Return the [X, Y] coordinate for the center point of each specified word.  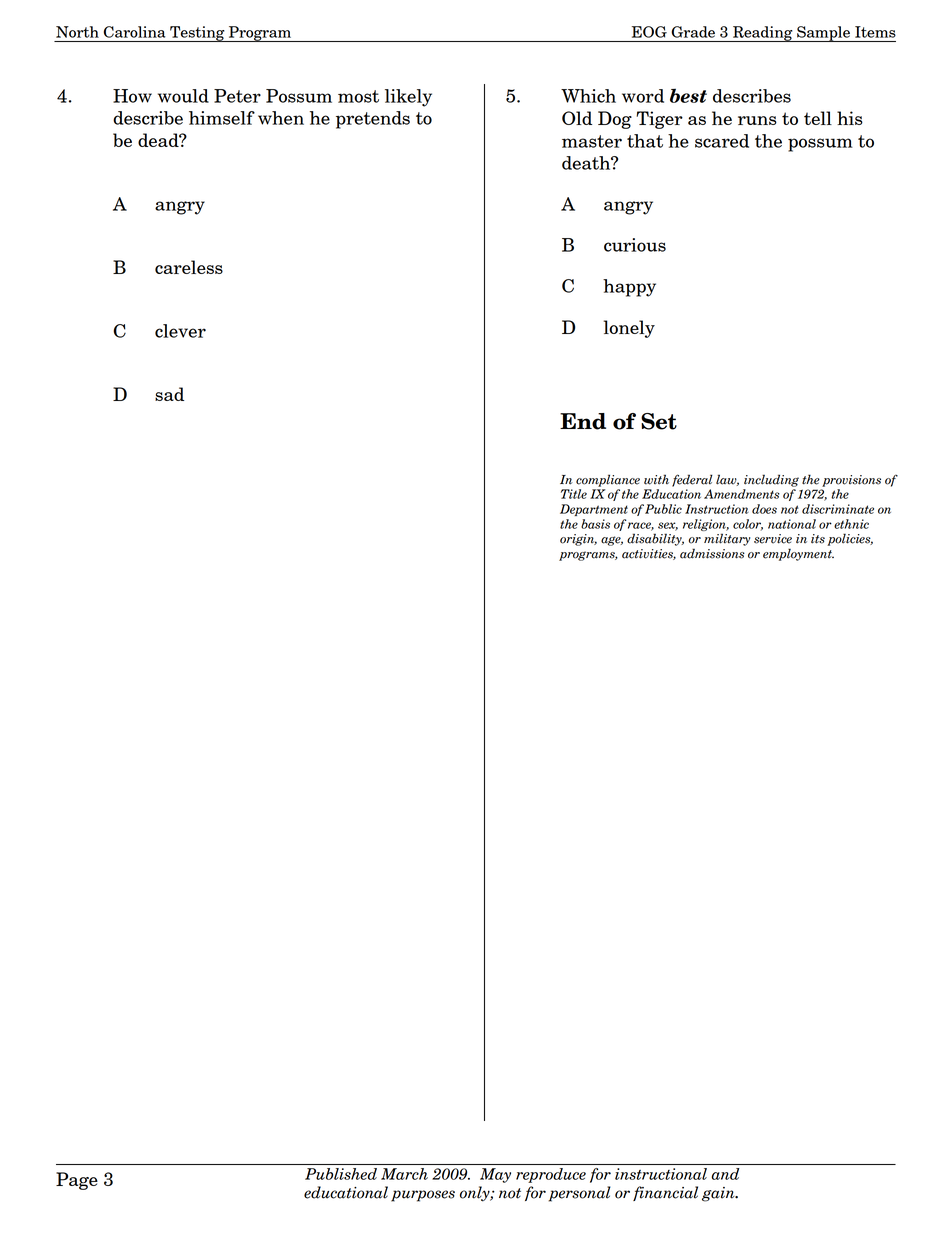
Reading [763, 34]
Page [77, 1181]
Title [574, 494]
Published [341, 1174]
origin [578, 540]
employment [798, 554]
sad [169, 394]
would [183, 96]
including [771, 480]
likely [408, 98]
